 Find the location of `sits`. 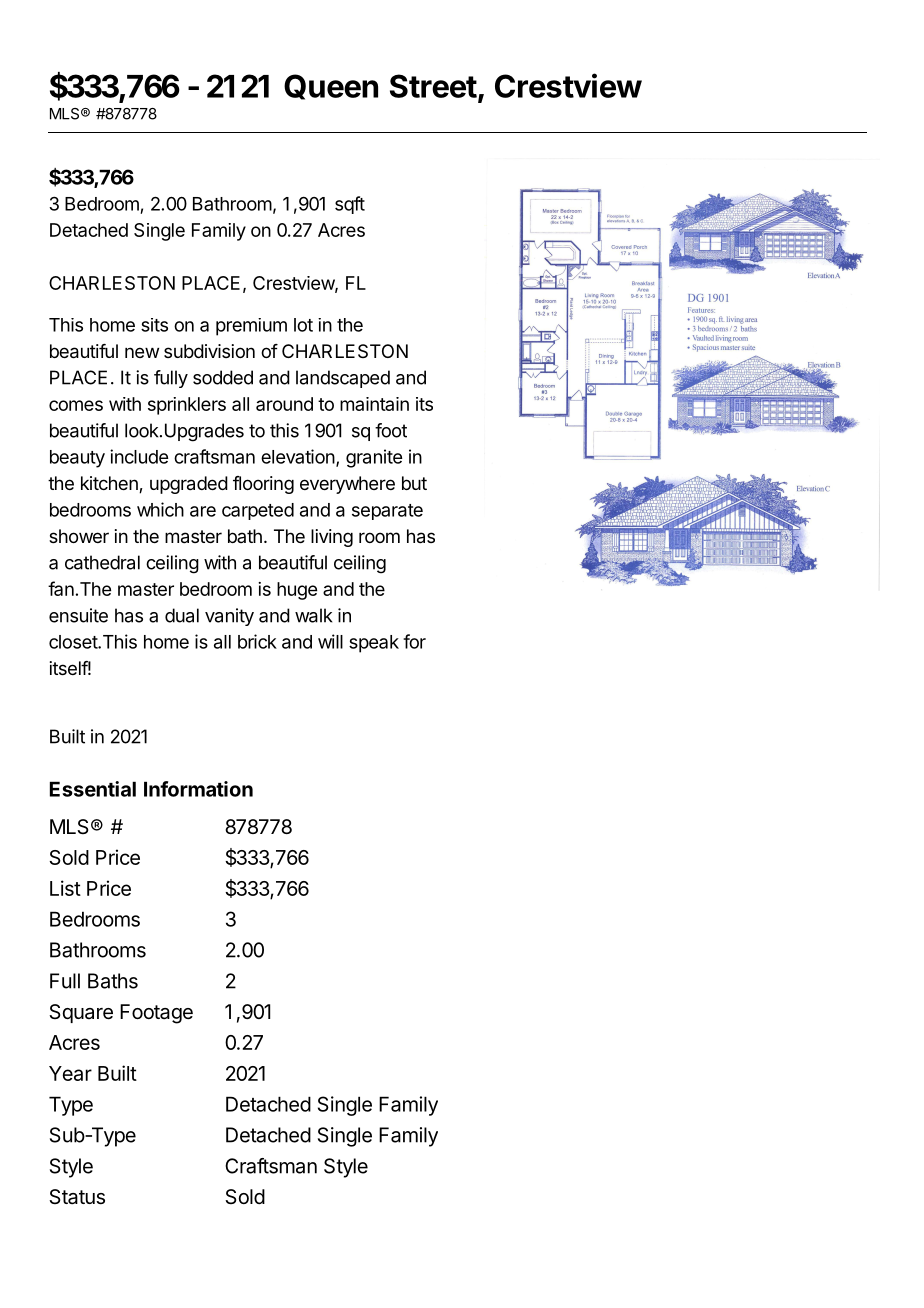

sits is located at coordinates (154, 325).
